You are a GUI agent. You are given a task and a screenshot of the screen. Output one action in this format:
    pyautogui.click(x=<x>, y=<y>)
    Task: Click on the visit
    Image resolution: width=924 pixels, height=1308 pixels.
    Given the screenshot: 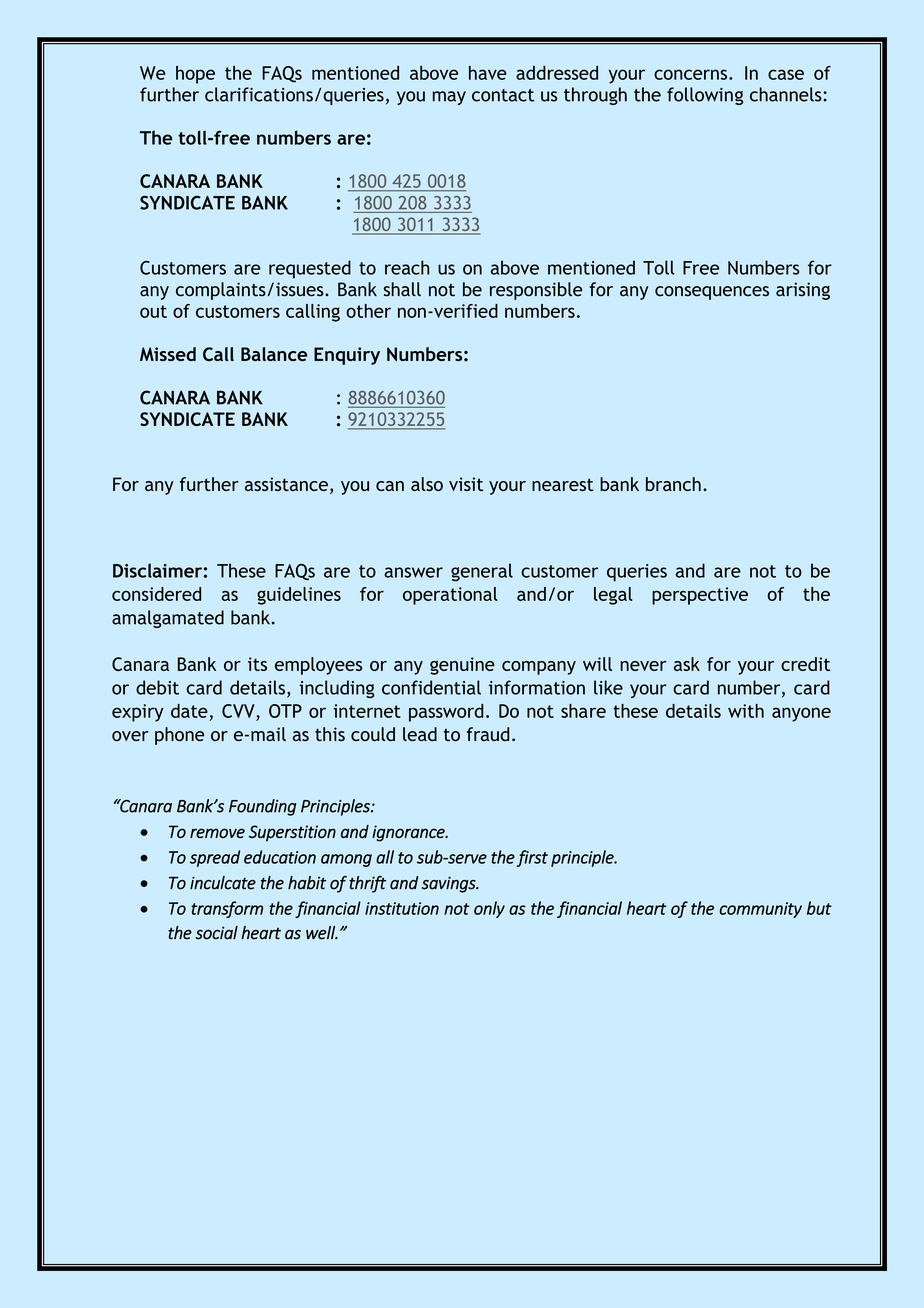 What is the action you would take?
    pyautogui.click(x=466, y=484)
